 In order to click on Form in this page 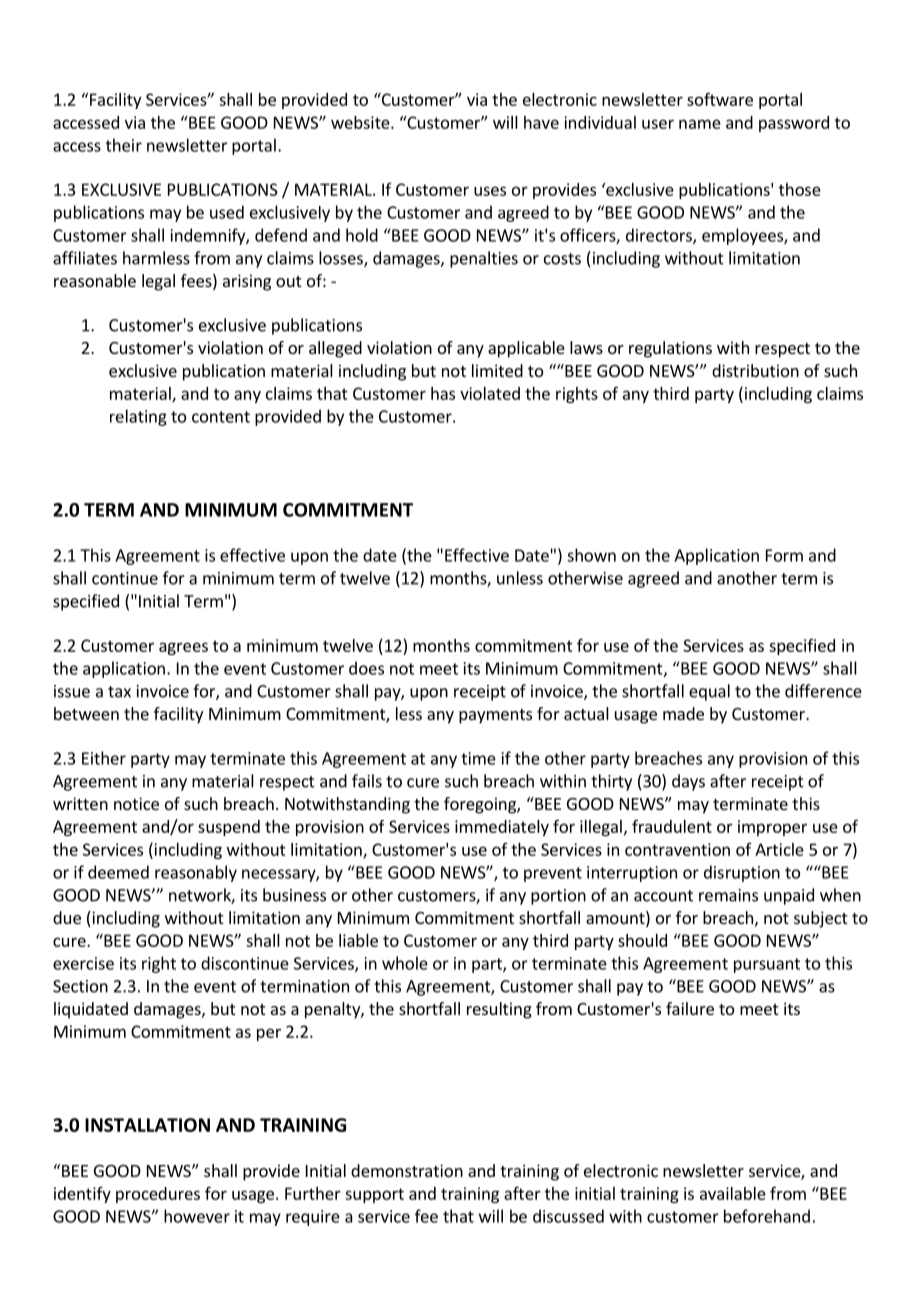, I will do `click(784, 555)`.
